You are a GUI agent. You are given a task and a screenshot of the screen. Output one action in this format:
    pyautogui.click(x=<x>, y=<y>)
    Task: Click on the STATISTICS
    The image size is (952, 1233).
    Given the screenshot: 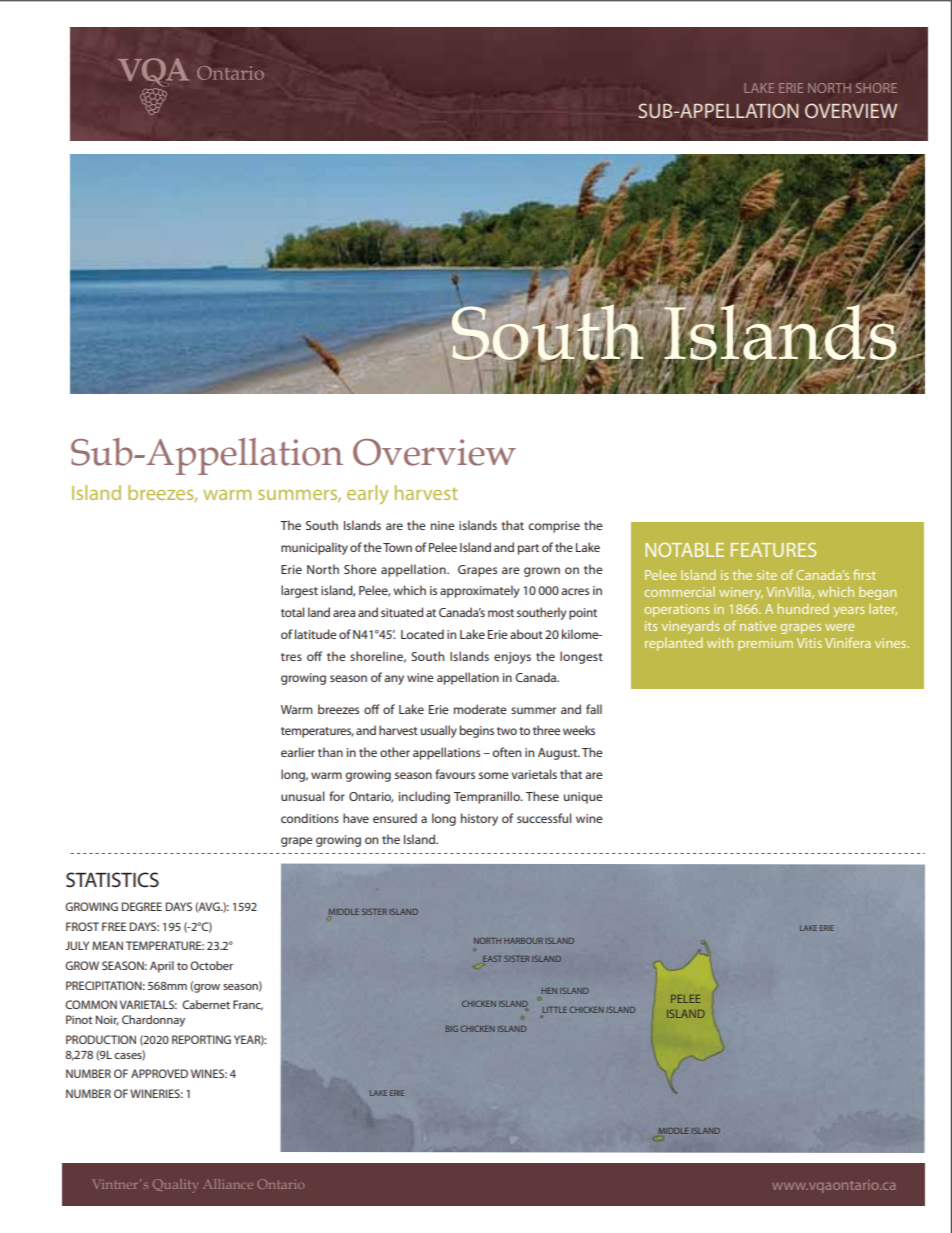 What is the action you would take?
    pyautogui.click(x=112, y=880)
